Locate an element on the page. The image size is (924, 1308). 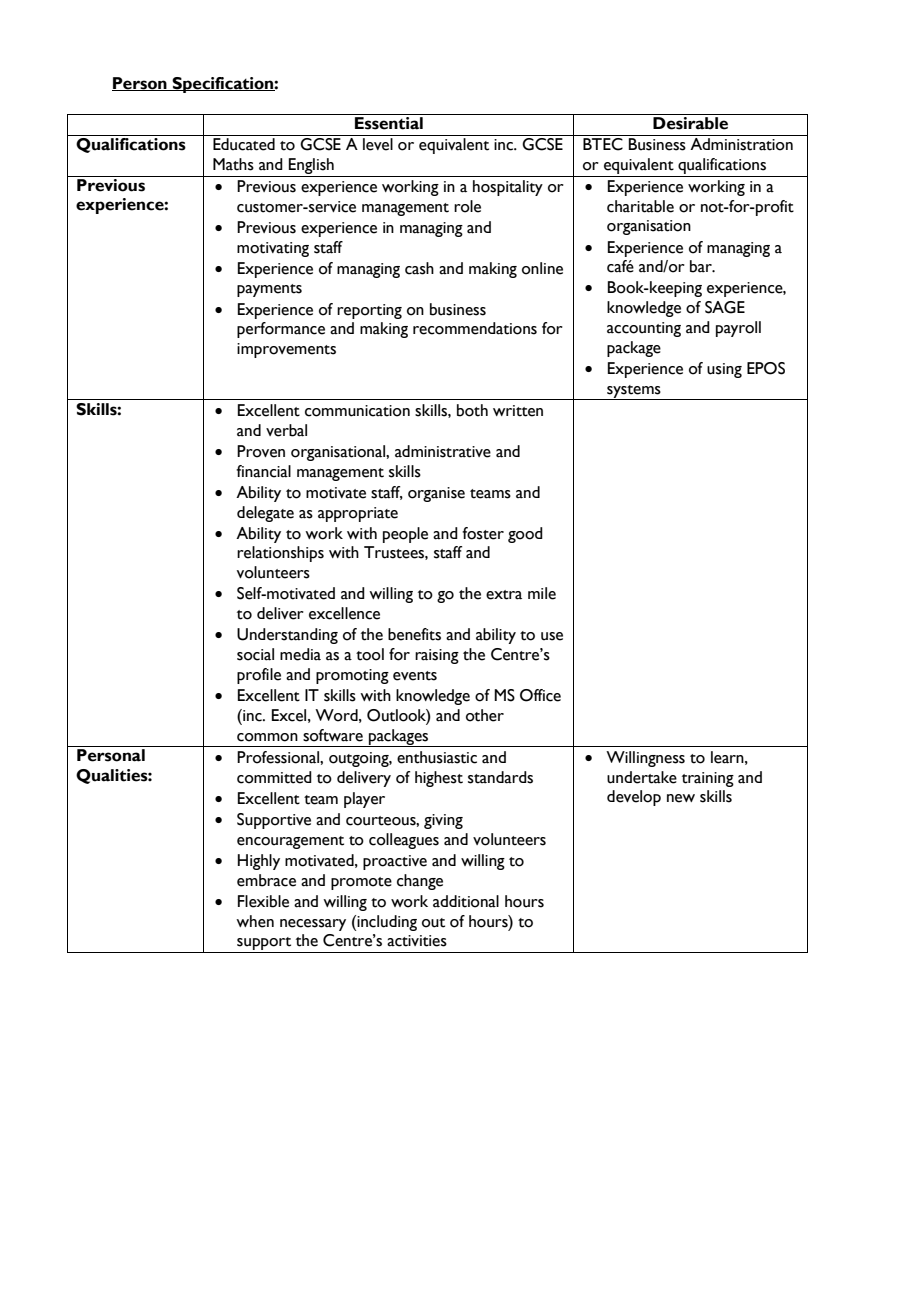
good is located at coordinates (525, 535).
